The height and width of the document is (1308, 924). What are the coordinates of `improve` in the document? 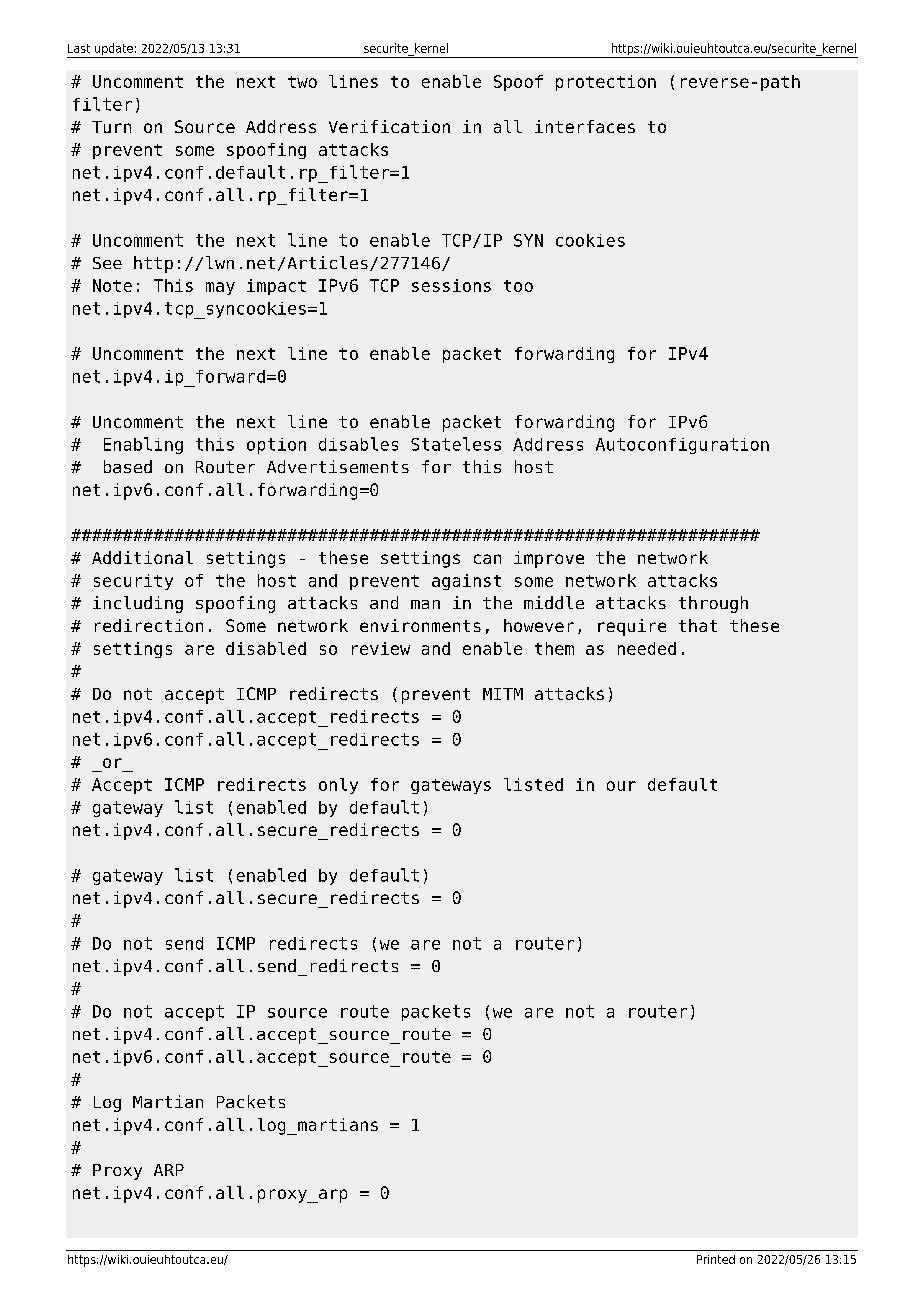 It's located at (549, 559).
